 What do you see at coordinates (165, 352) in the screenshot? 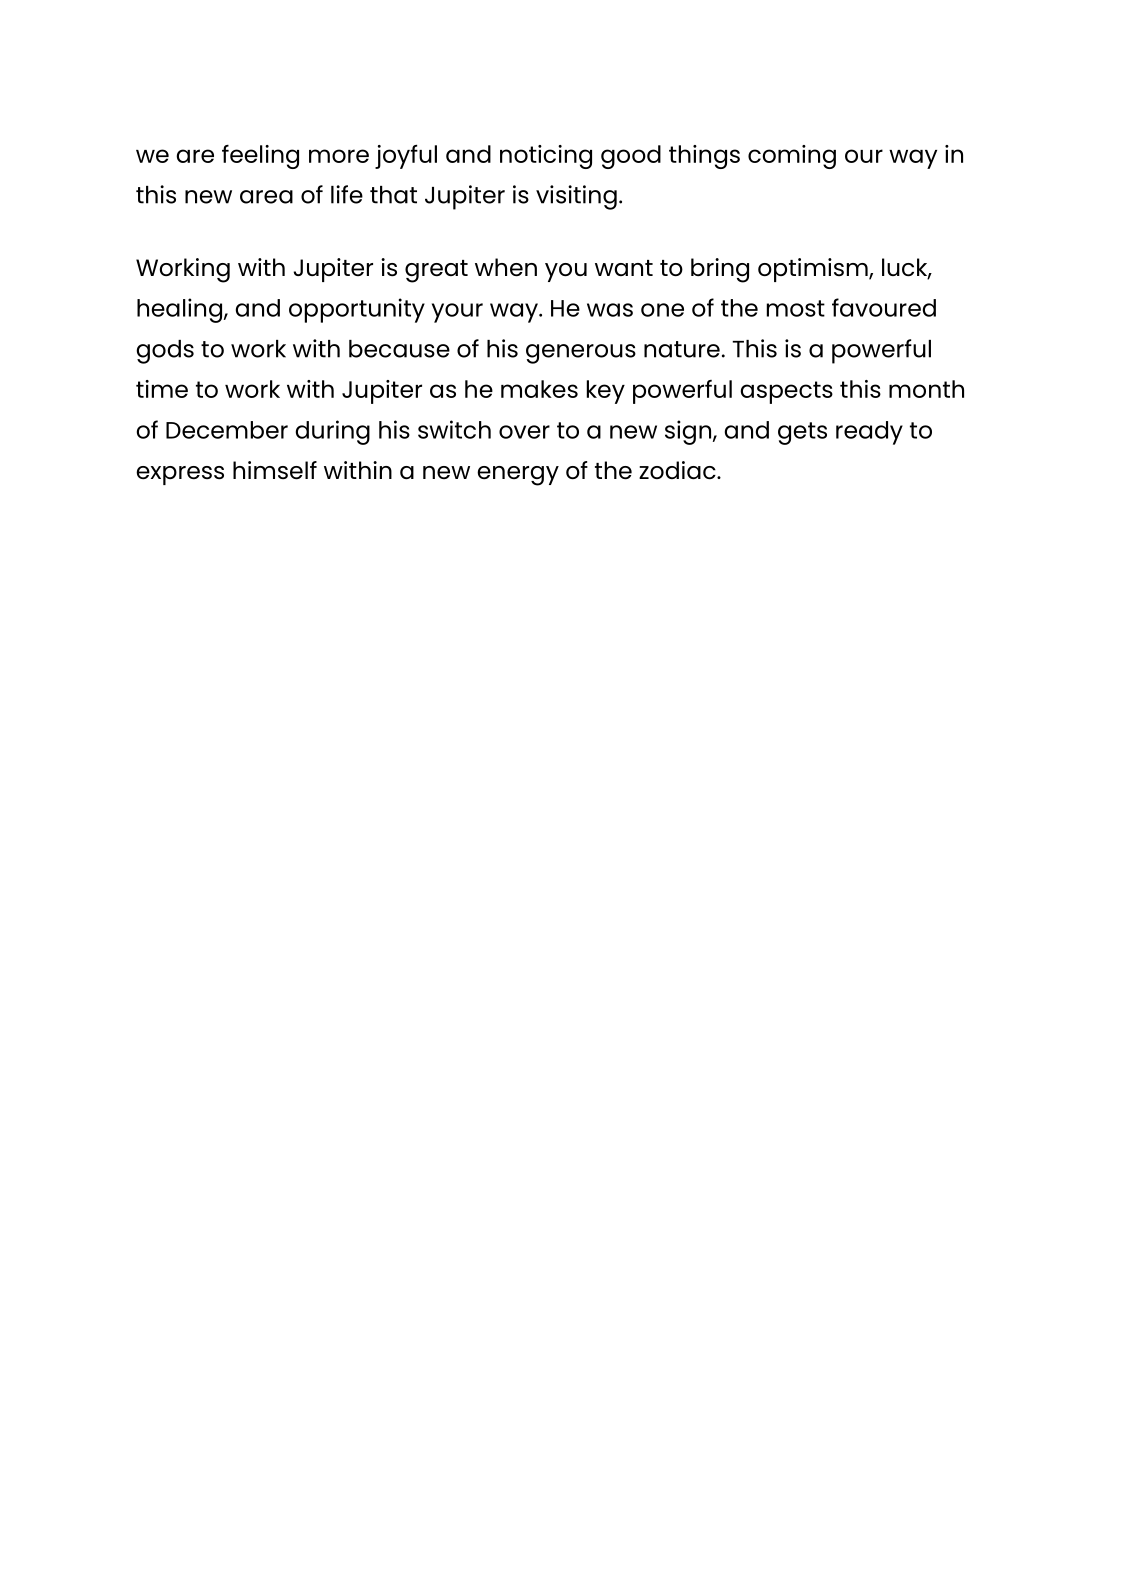
I see `gods` at bounding box center [165, 352].
